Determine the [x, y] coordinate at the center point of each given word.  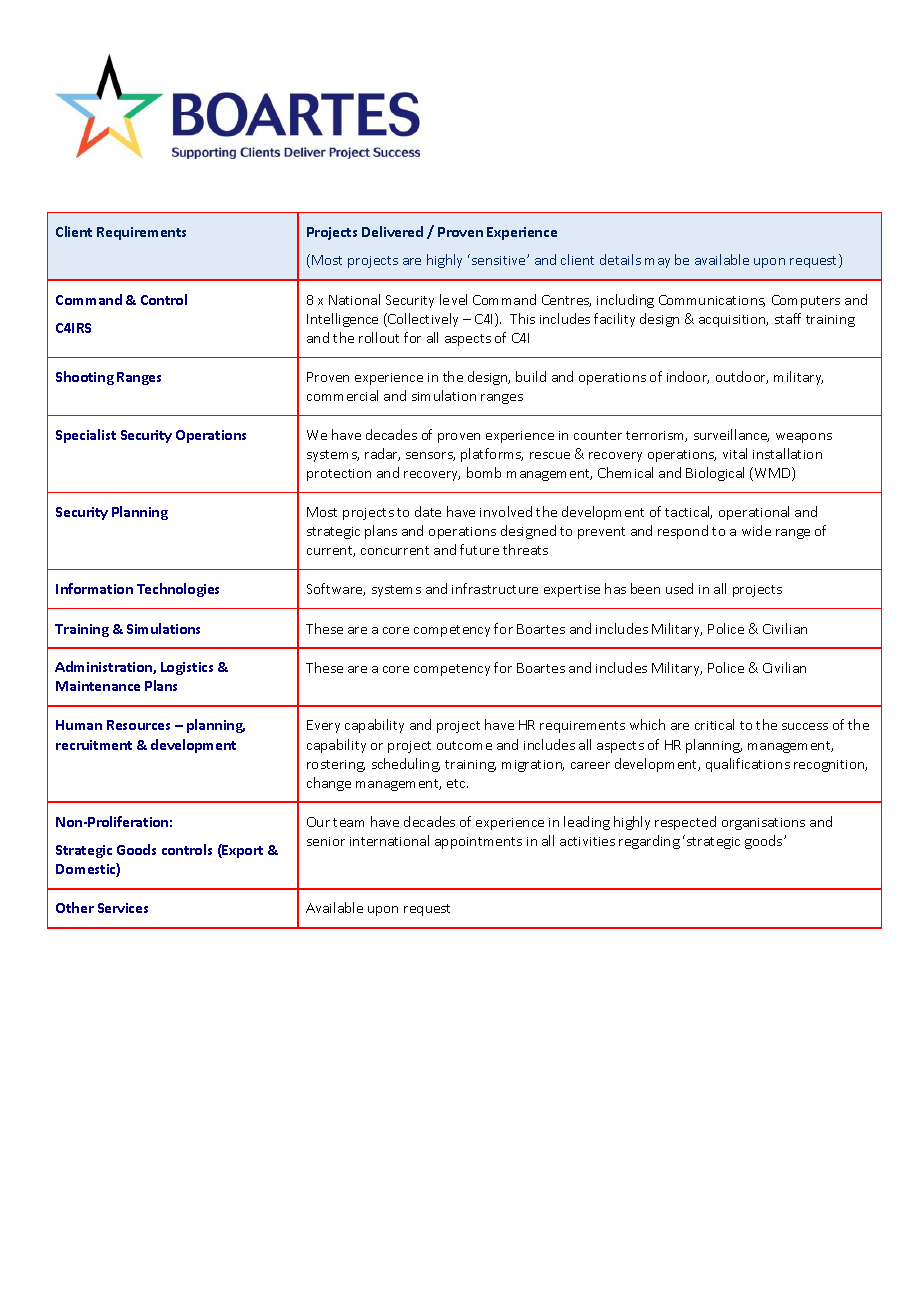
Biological [715, 474]
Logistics [187, 668]
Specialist [86, 436]
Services [123, 908]
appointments [478, 843]
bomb [484, 472]
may [657, 263]
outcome [464, 745]
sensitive [500, 260]
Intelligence [342, 320]
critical [714, 724]
